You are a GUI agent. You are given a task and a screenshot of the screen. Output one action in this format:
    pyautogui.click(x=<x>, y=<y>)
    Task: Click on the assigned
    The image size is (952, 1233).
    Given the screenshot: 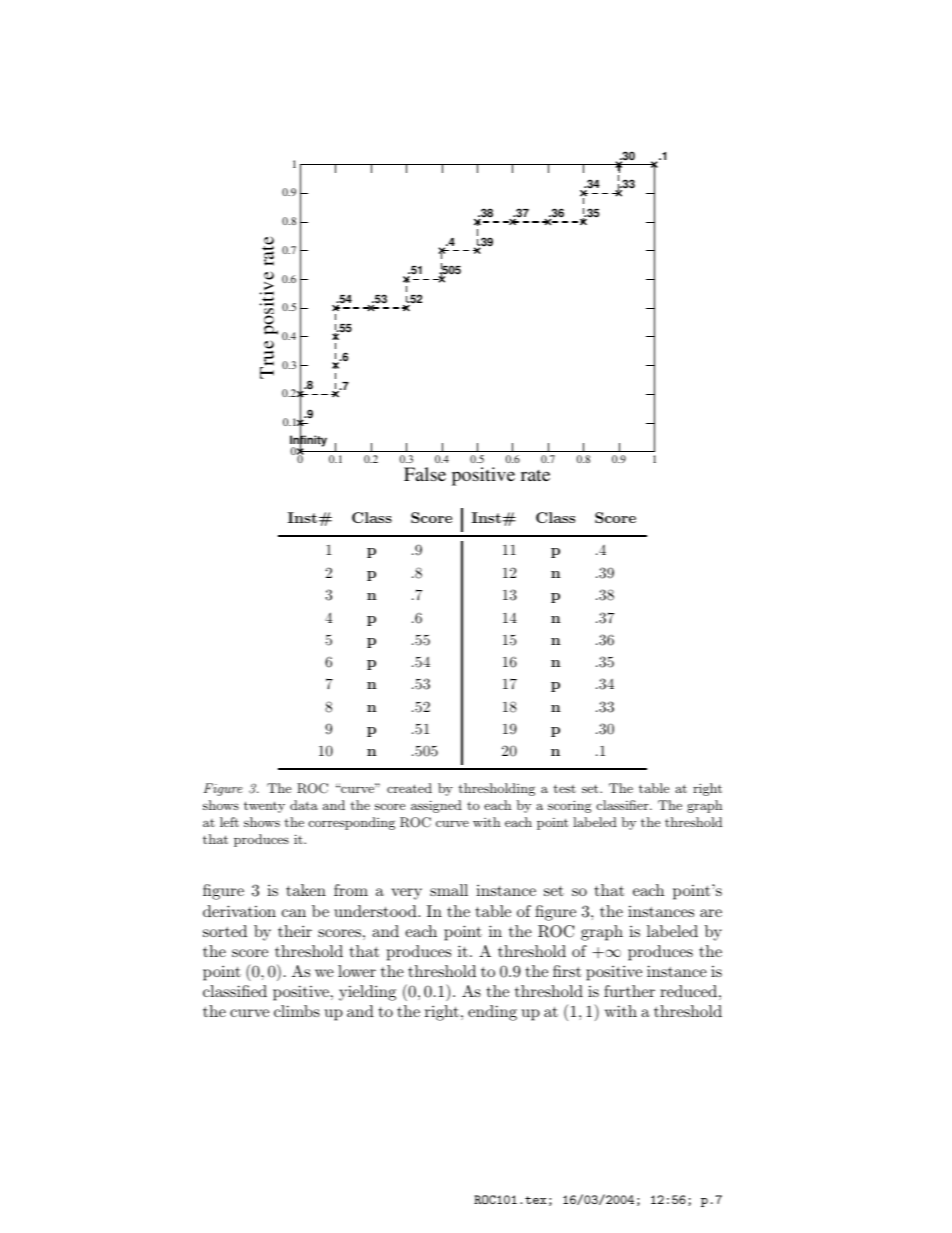 What is the action you would take?
    pyautogui.click(x=436, y=806)
